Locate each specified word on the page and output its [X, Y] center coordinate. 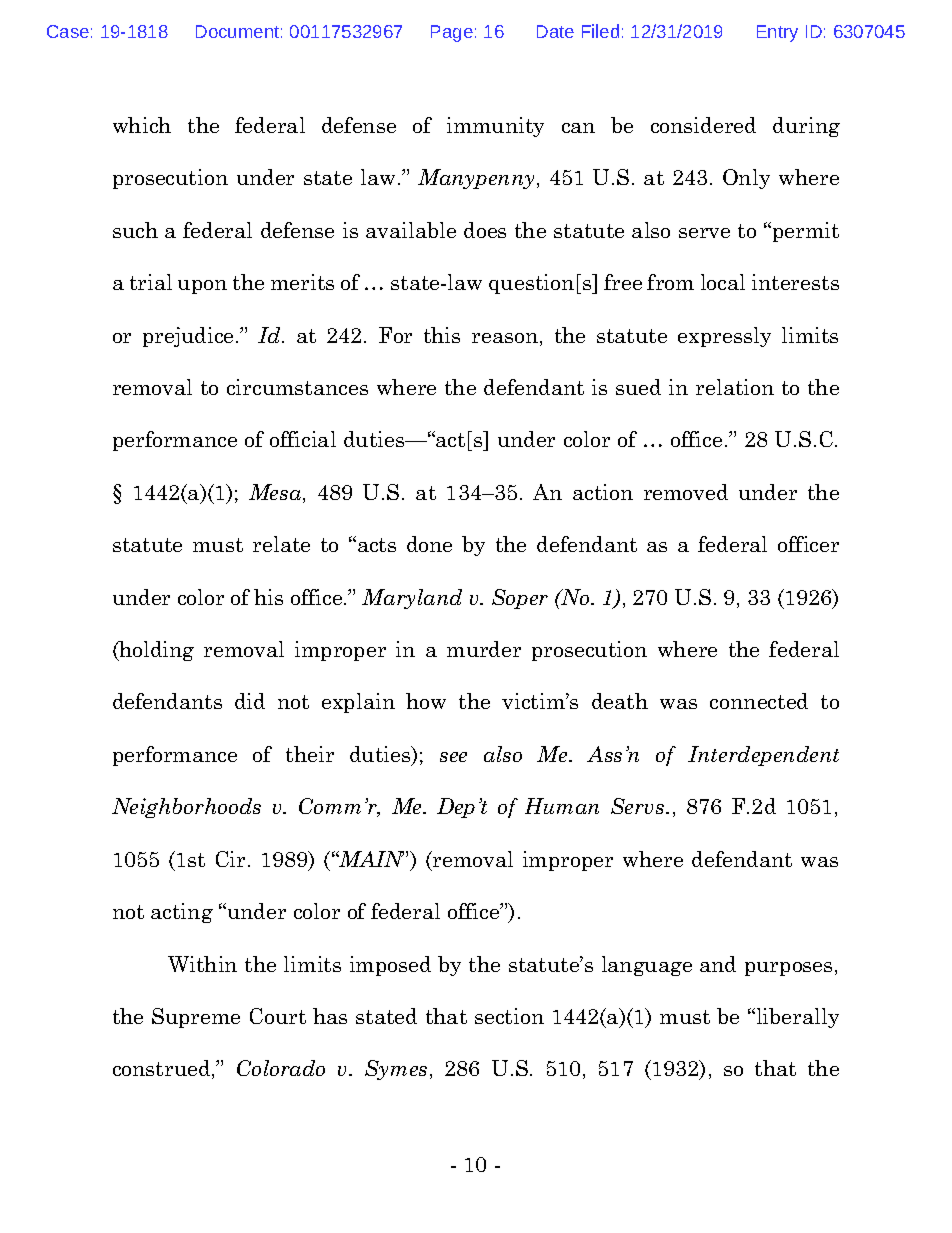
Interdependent [763, 756]
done [429, 544]
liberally [796, 1018]
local [723, 282]
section [509, 1016]
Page [452, 33]
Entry [777, 33]
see [453, 757]
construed [163, 1069]
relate [281, 544]
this [442, 335]
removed [686, 492]
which [142, 125]
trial [151, 282]
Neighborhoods [186, 808]
